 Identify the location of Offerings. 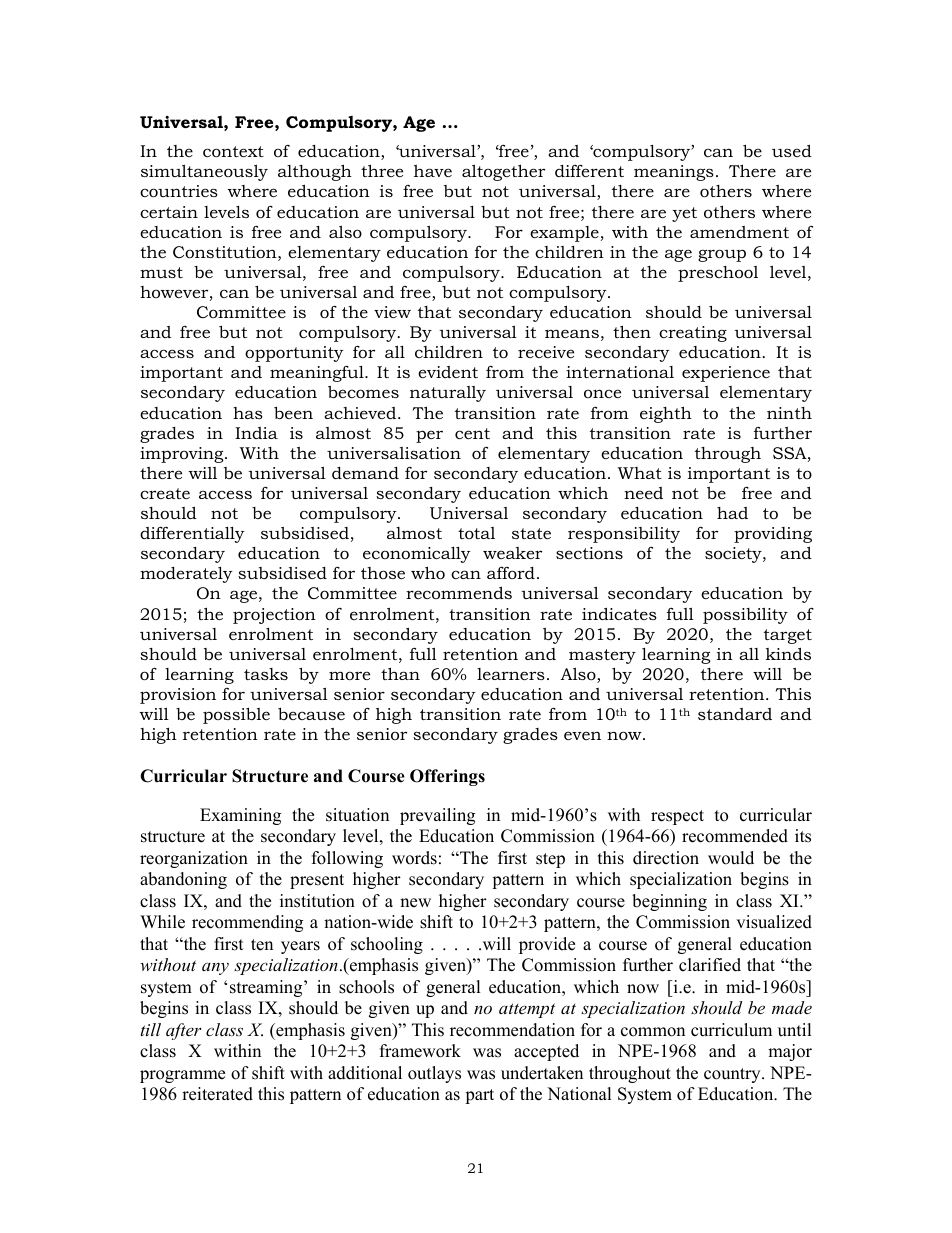
(447, 777).
